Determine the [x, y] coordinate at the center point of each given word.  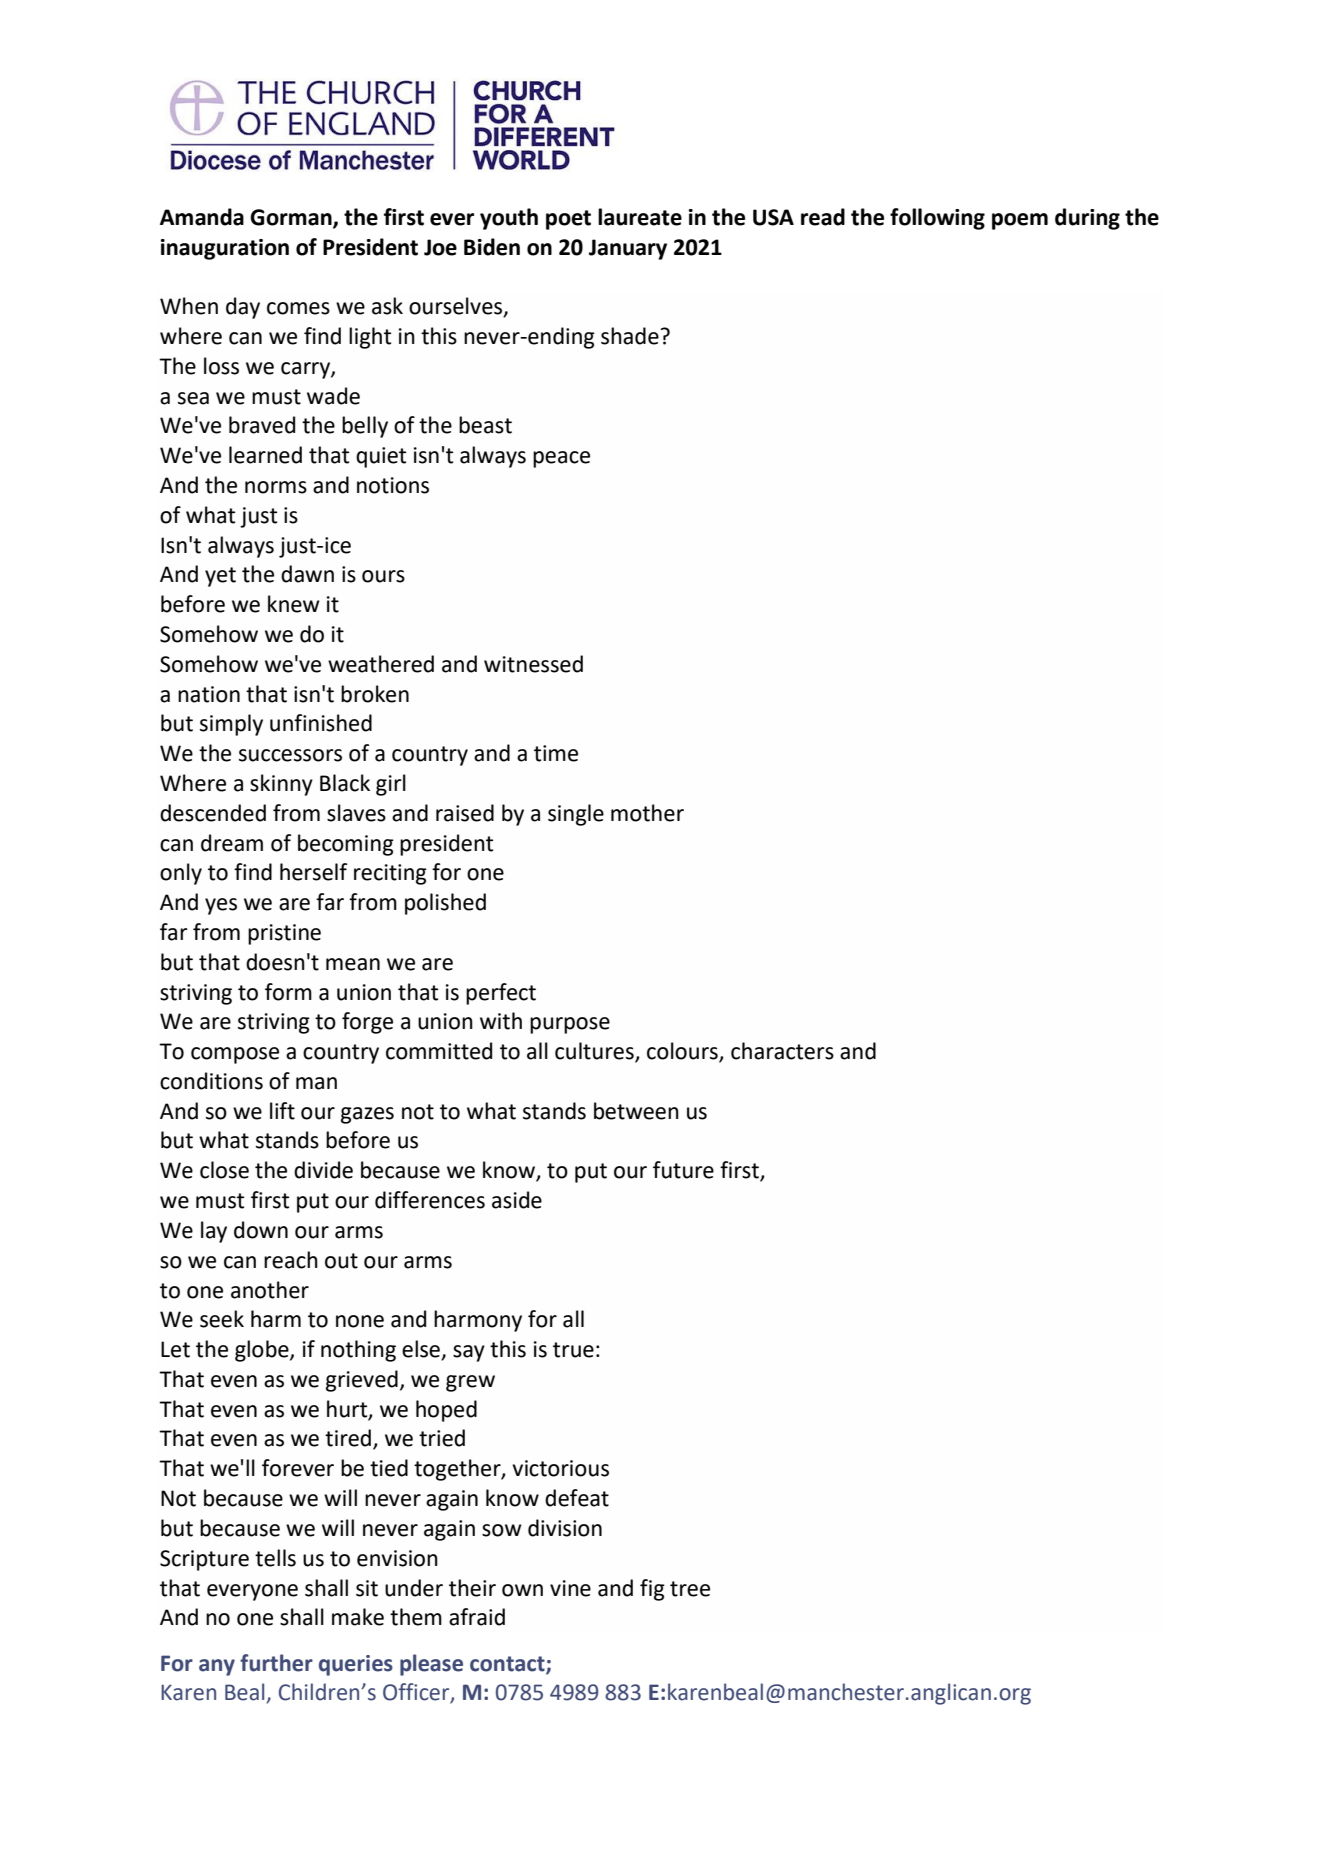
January [628, 249]
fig [652, 1590]
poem [1020, 221]
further [276, 1663]
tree [690, 1589]
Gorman [292, 218]
